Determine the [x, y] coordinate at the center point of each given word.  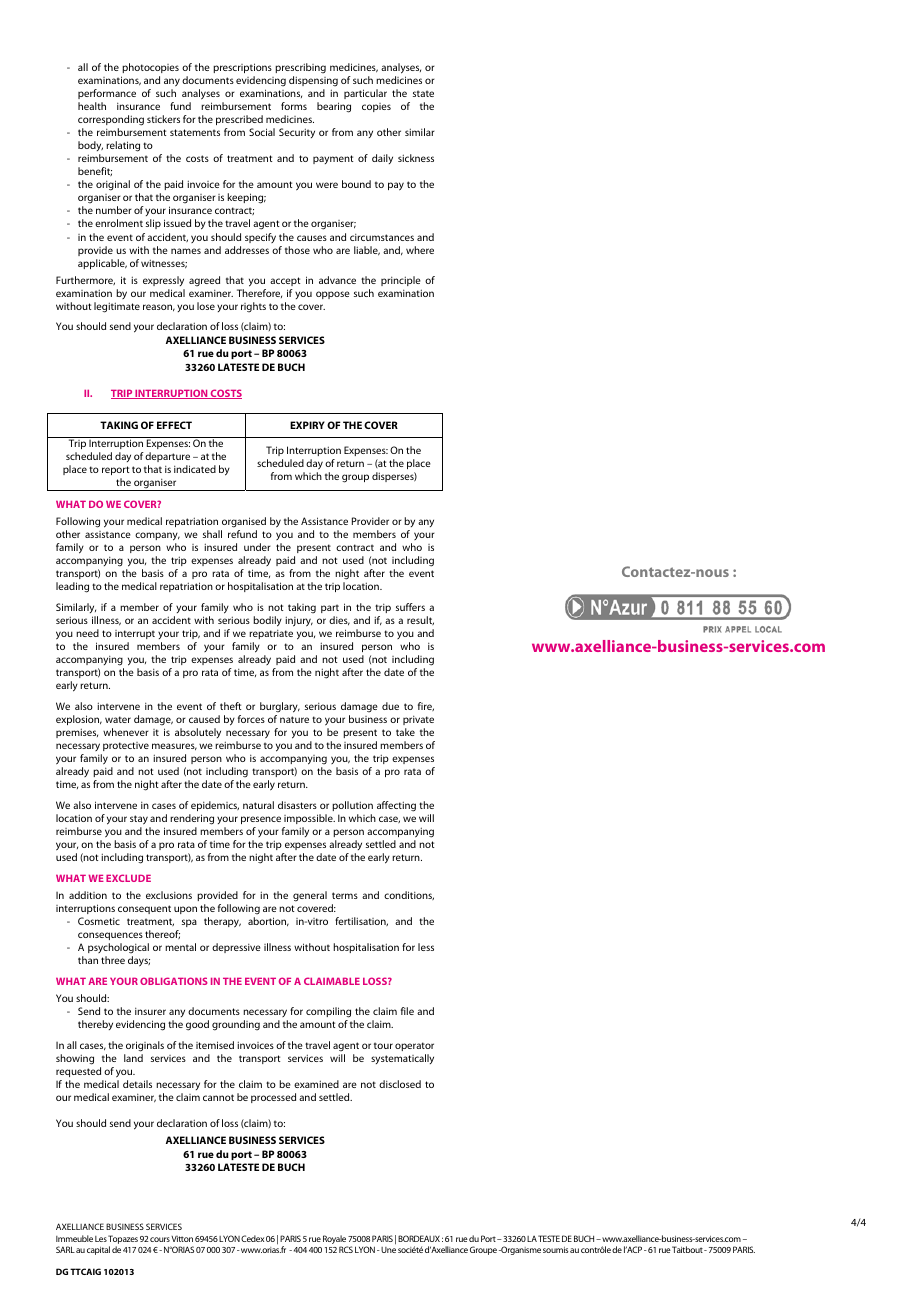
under [257, 547]
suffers [410, 607]
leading [72, 587]
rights [253, 307]
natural [258, 805]
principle [401, 281]
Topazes [123, 1239]
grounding [236, 1025]
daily [382, 159]
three [113, 960]
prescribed [239, 120]
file [407, 1011]
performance [107, 94]
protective [126, 746]
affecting [396, 806]
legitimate [117, 307]
